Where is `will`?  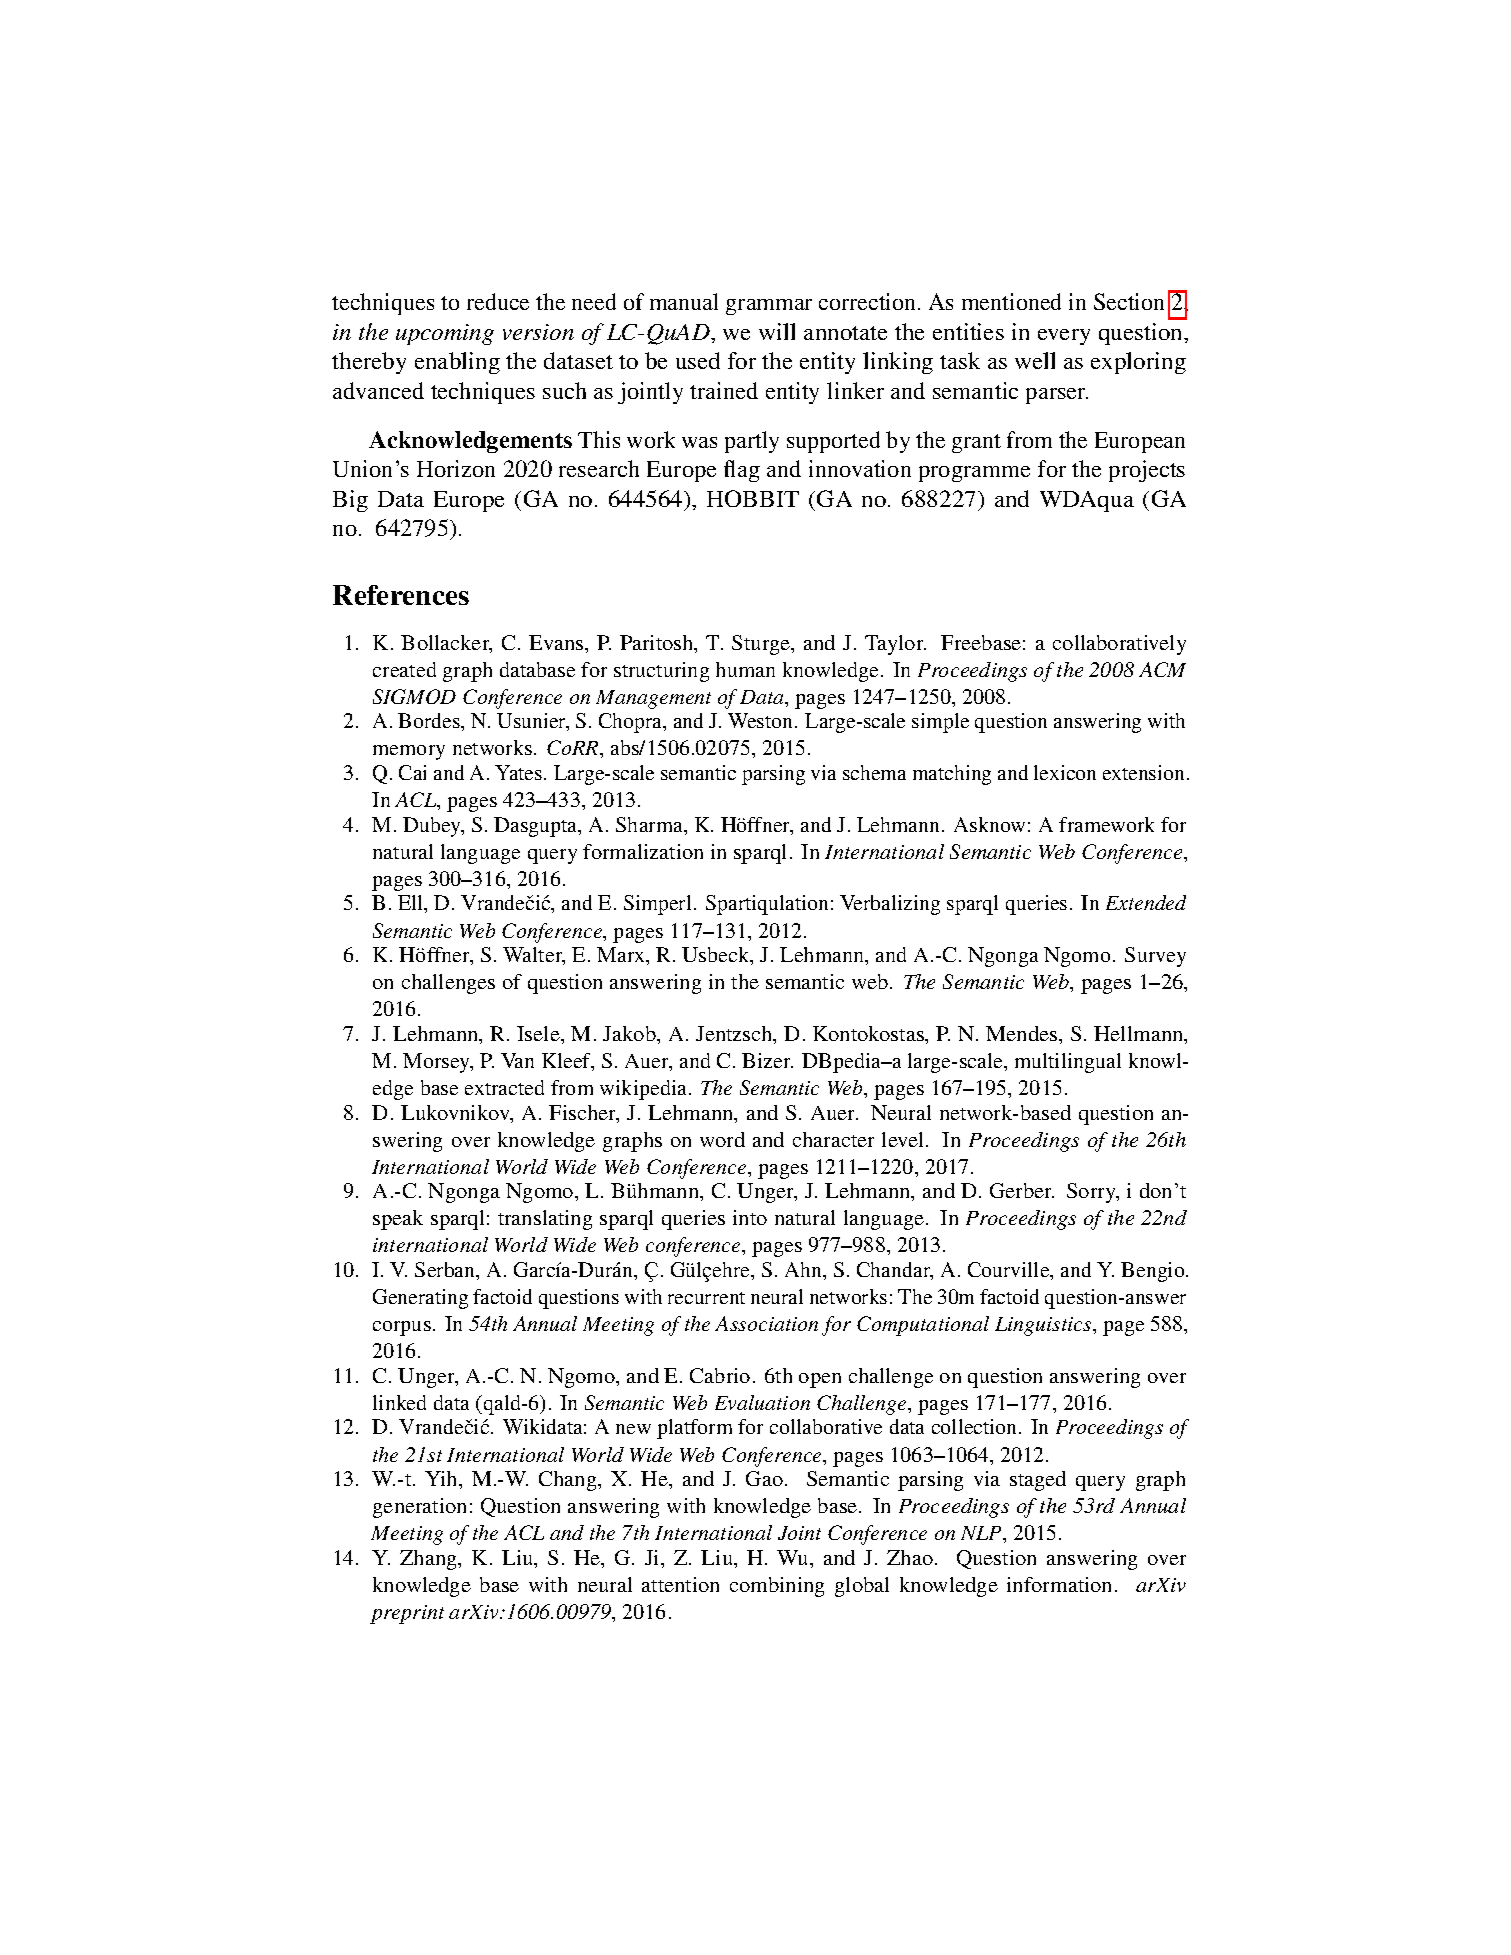
will is located at coordinates (777, 331).
